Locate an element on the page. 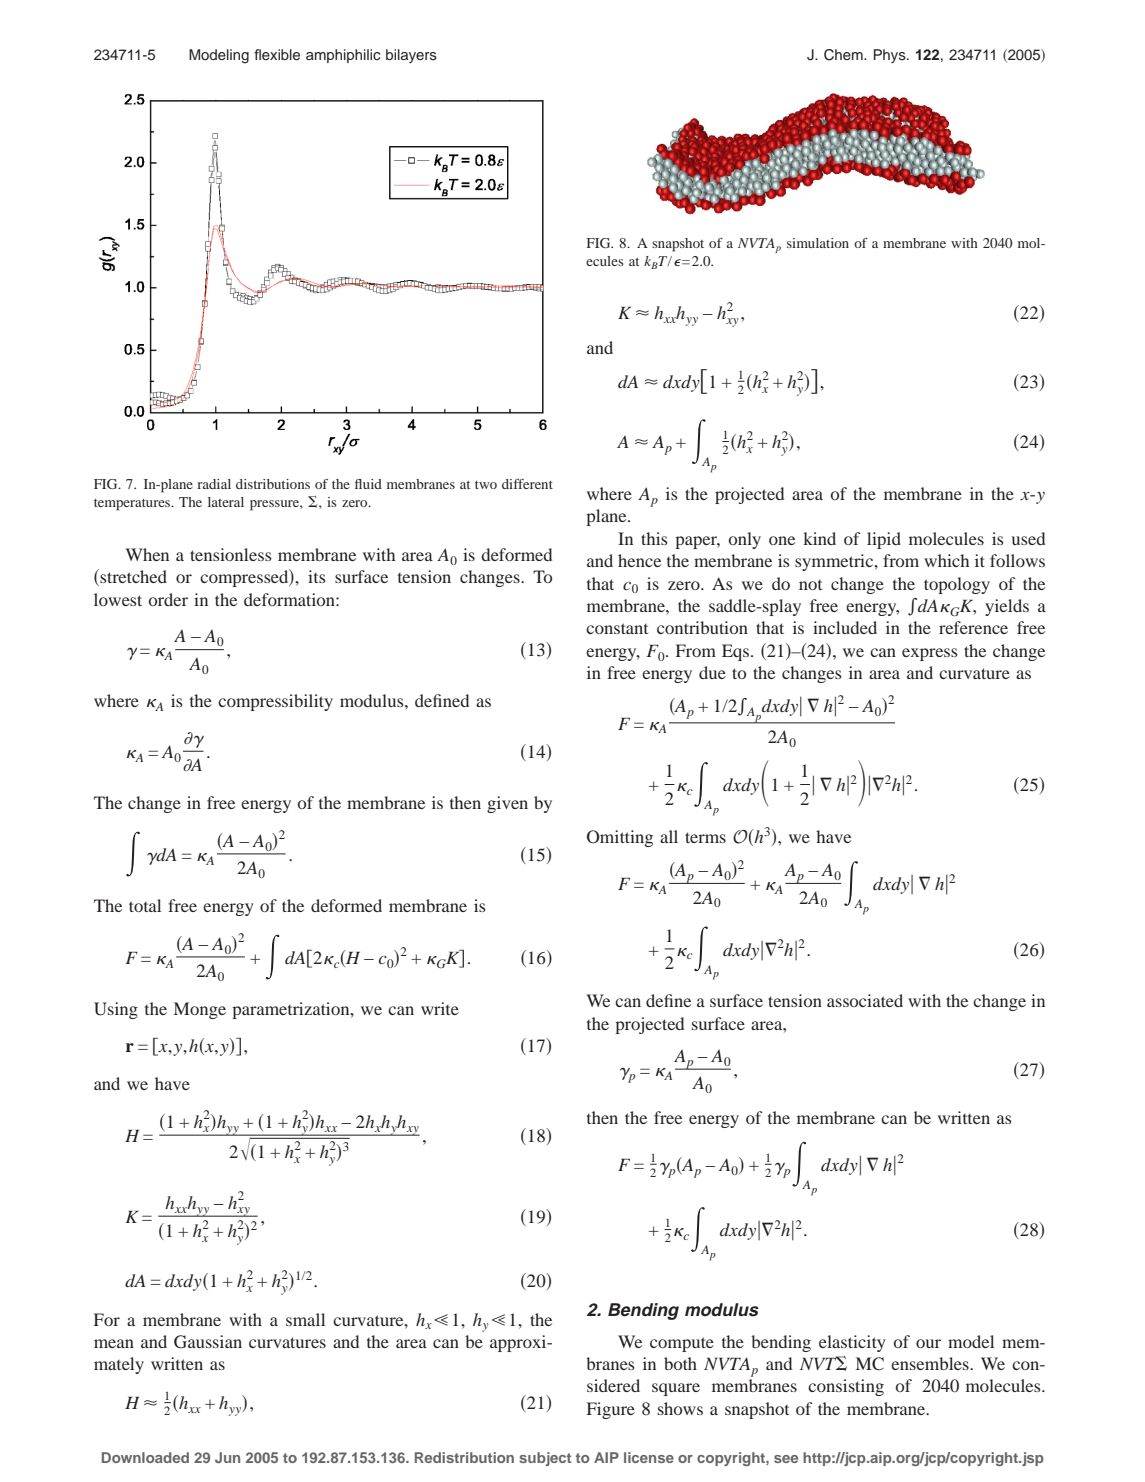 This page has height=1482, width=1145. ensembles is located at coordinates (931, 1363).
